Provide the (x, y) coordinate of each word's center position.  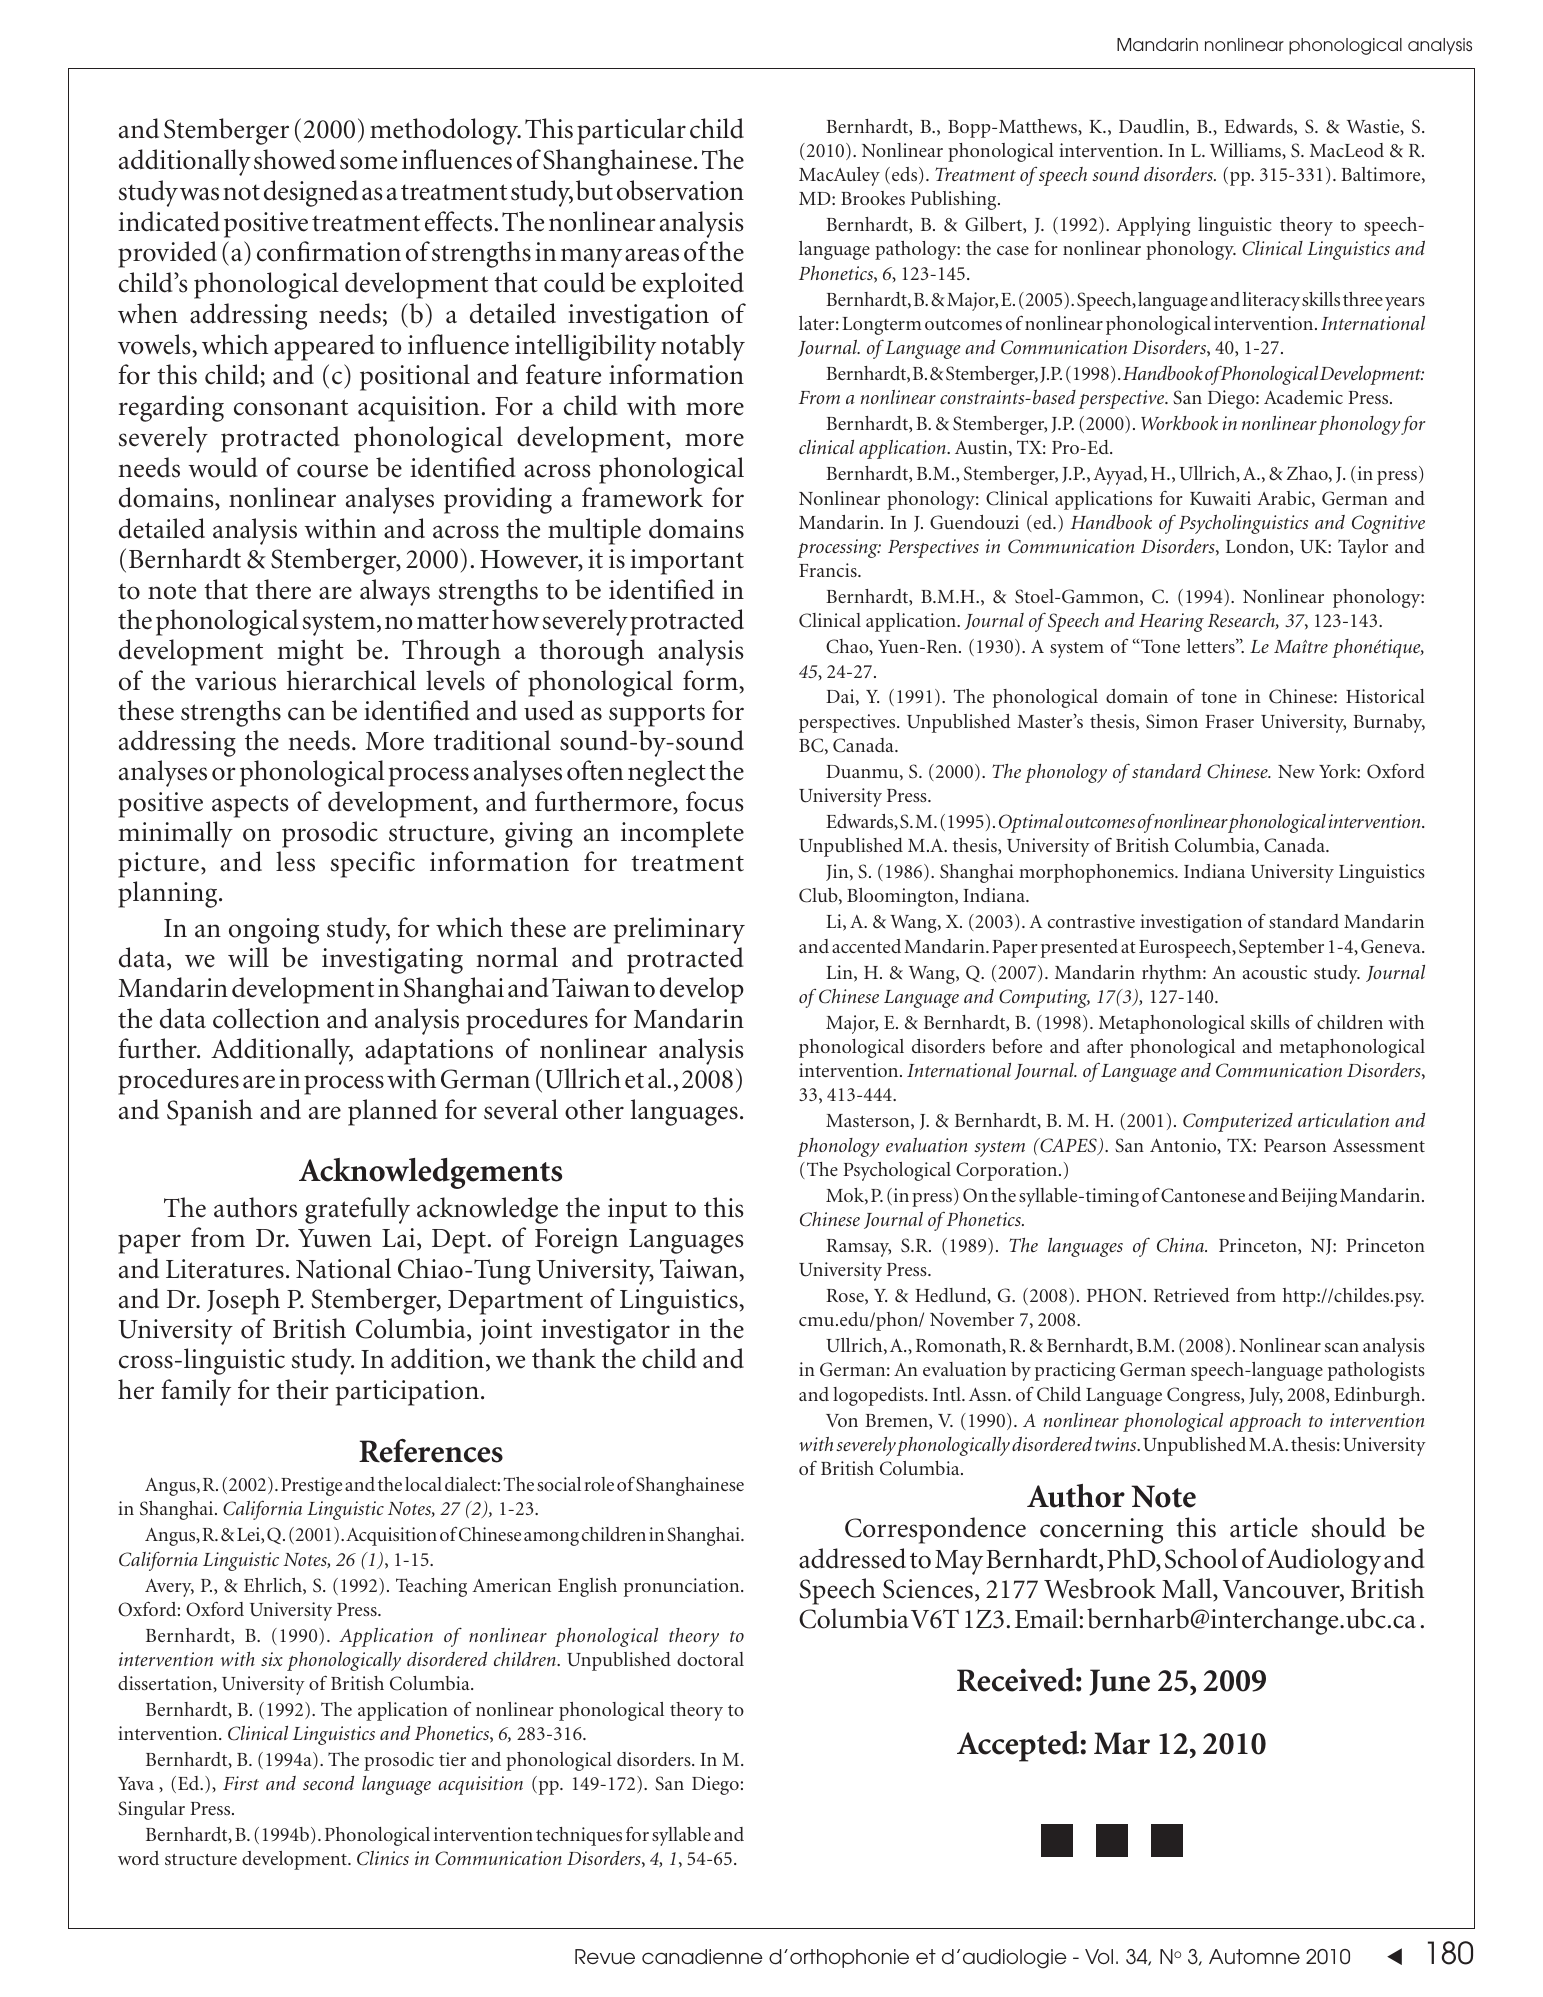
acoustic (1275, 972)
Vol (1099, 1956)
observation (680, 190)
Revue (605, 1957)
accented (866, 946)
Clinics (383, 1858)
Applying (1153, 226)
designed (311, 193)
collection (266, 1018)
